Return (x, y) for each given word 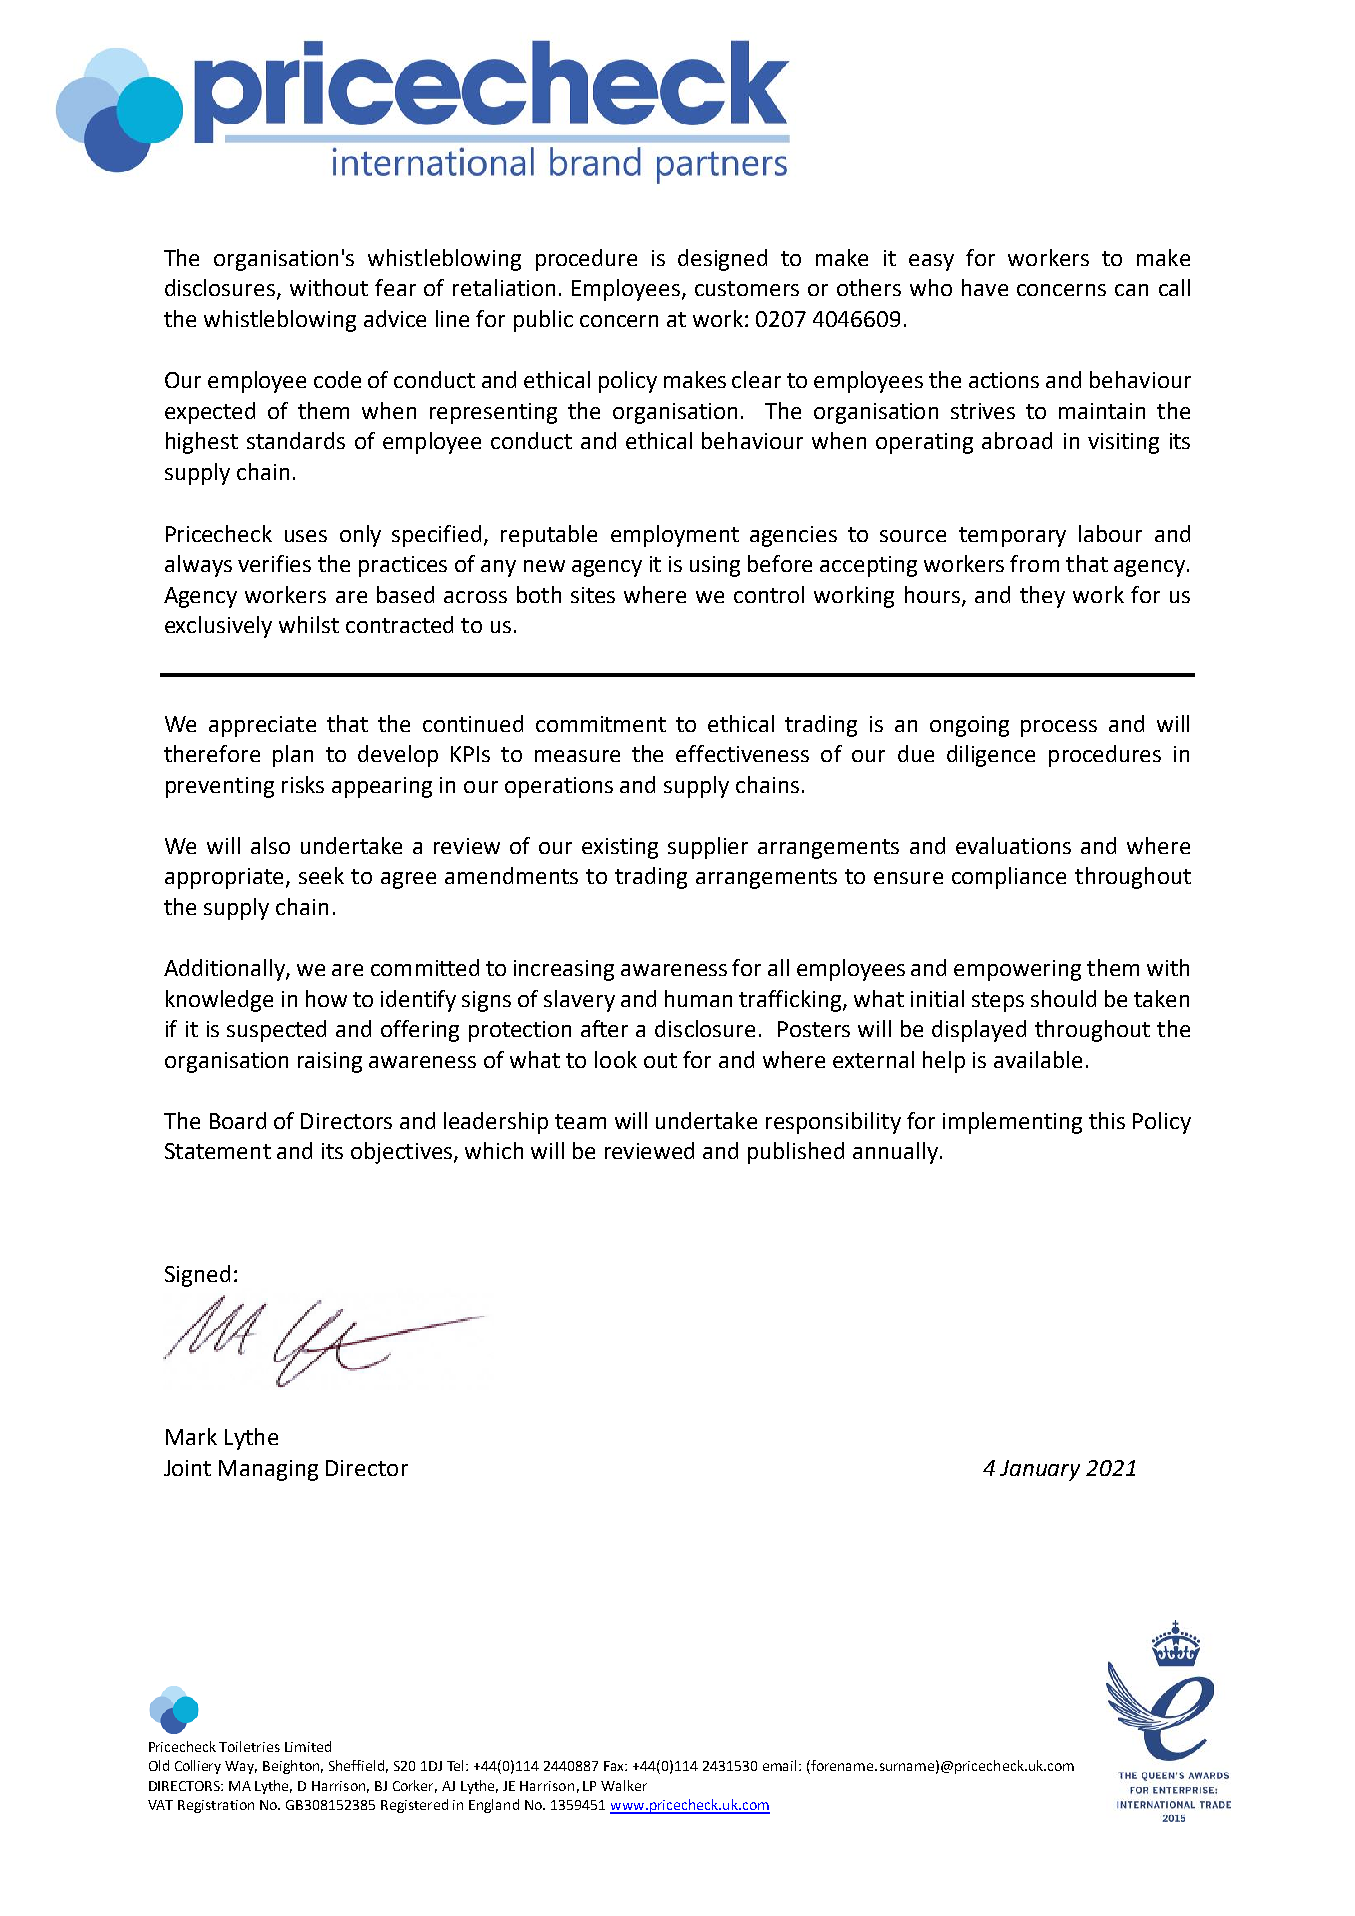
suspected (276, 1031)
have (985, 287)
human (698, 998)
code (337, 379)
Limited (308, 1746)
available (1038, 1059)
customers (747, 288)
